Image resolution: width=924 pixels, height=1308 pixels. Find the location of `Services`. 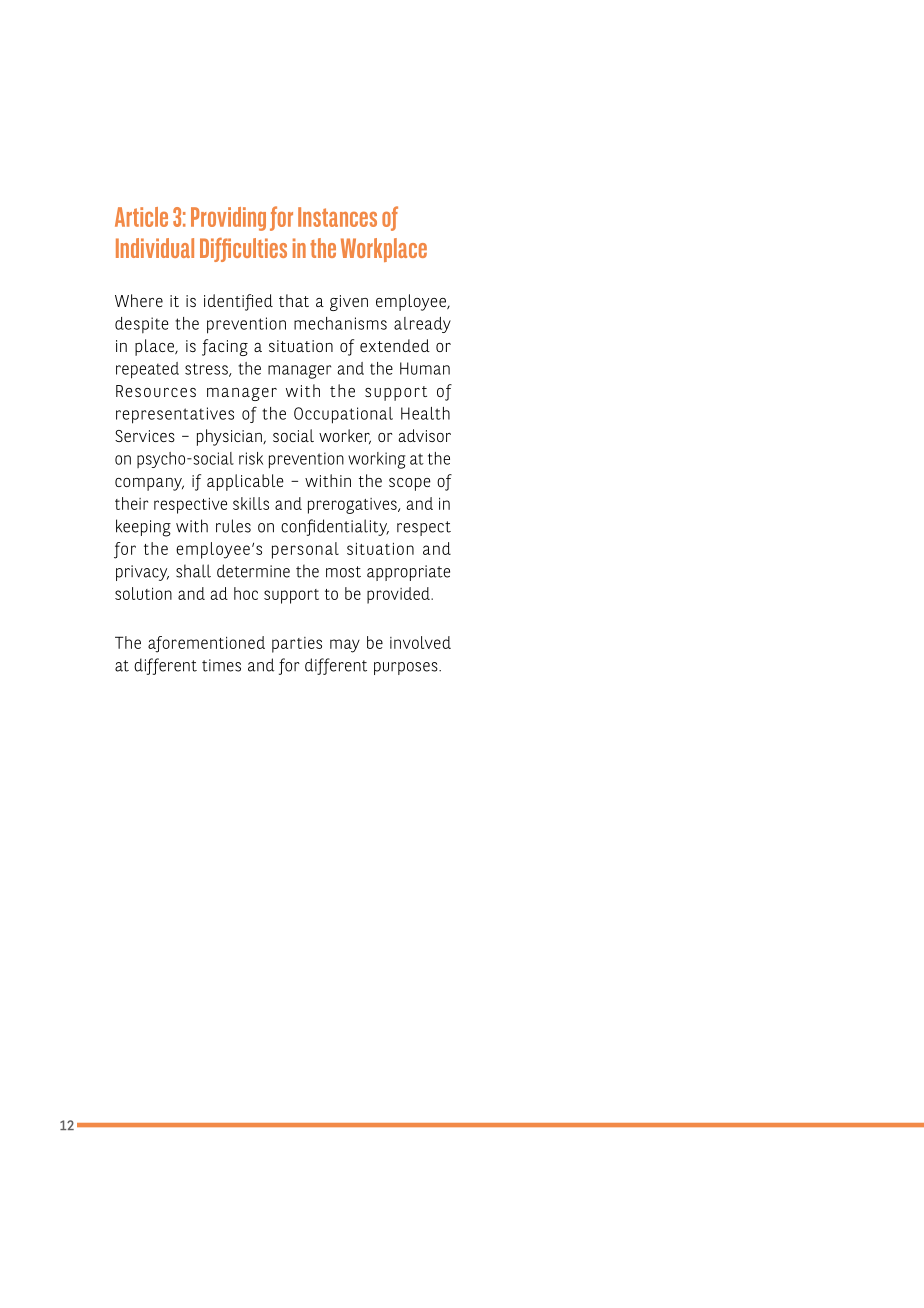

Services is located at coordinates (145, 436).
